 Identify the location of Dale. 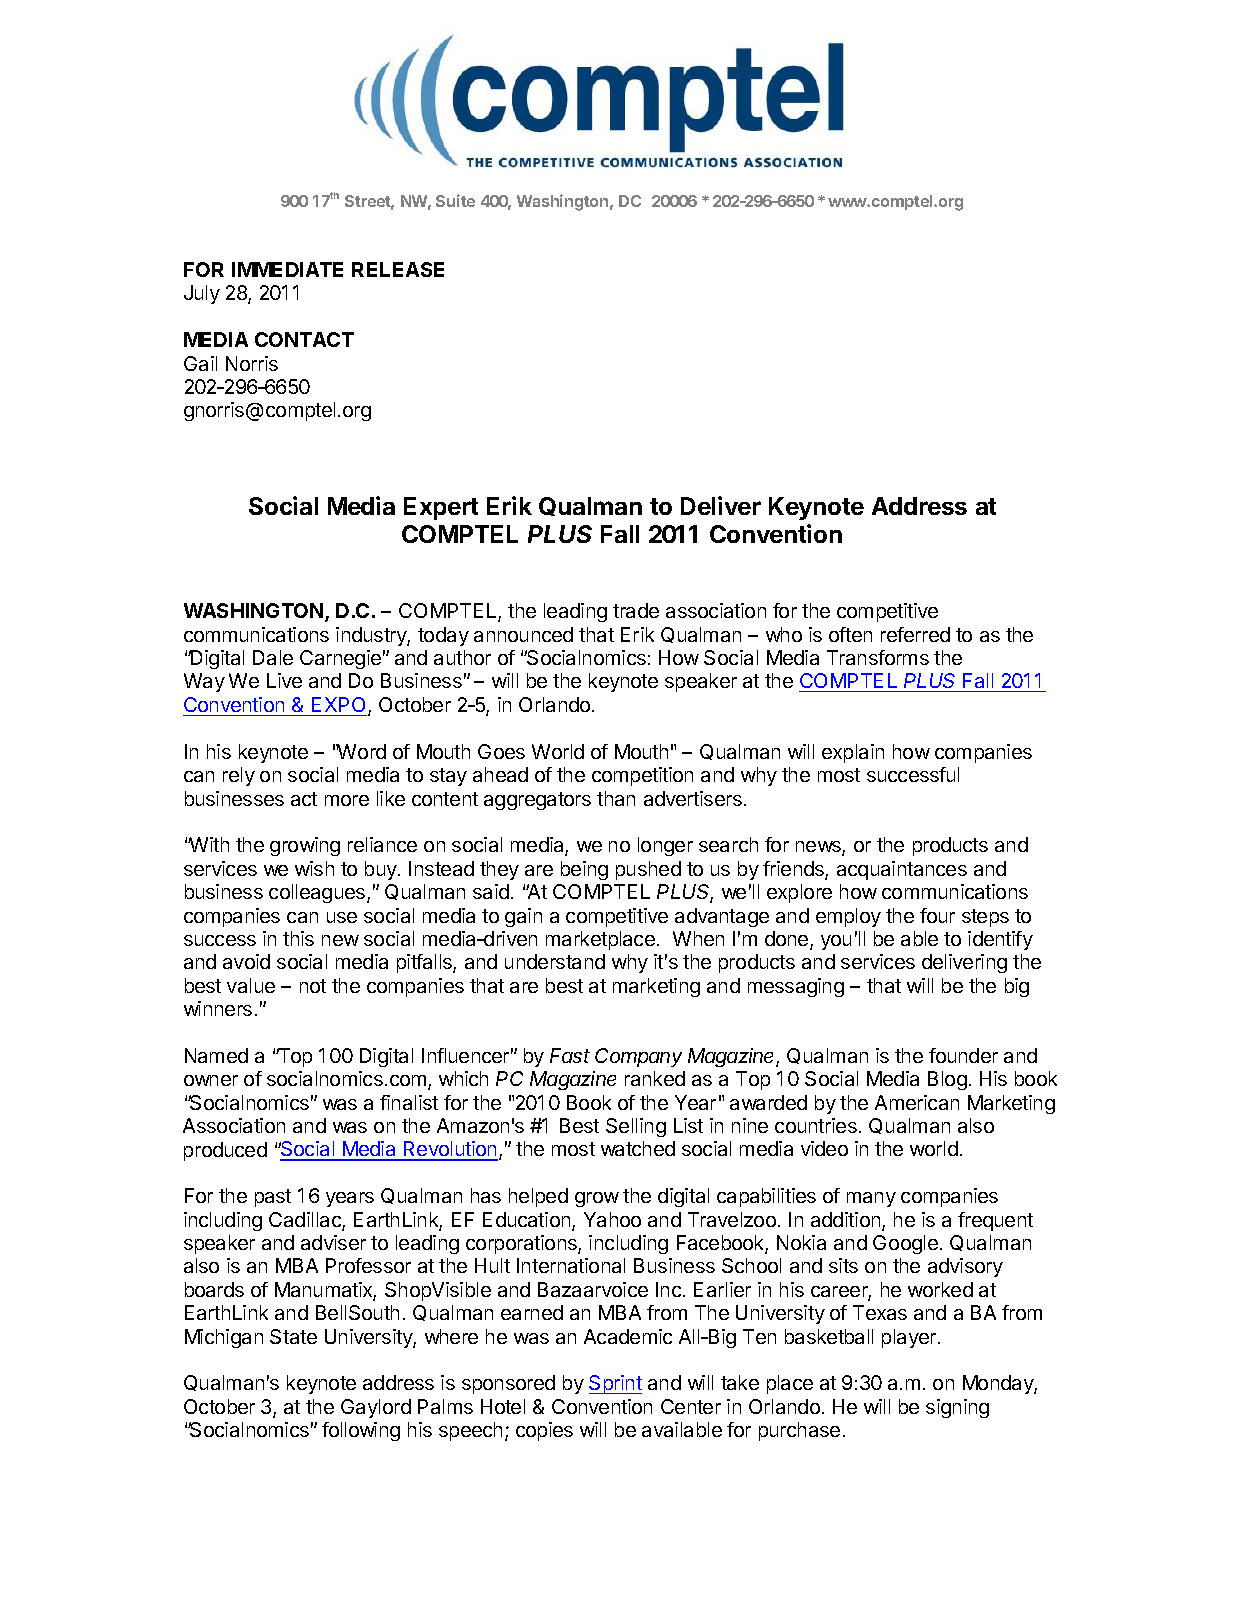
(273, 657).
